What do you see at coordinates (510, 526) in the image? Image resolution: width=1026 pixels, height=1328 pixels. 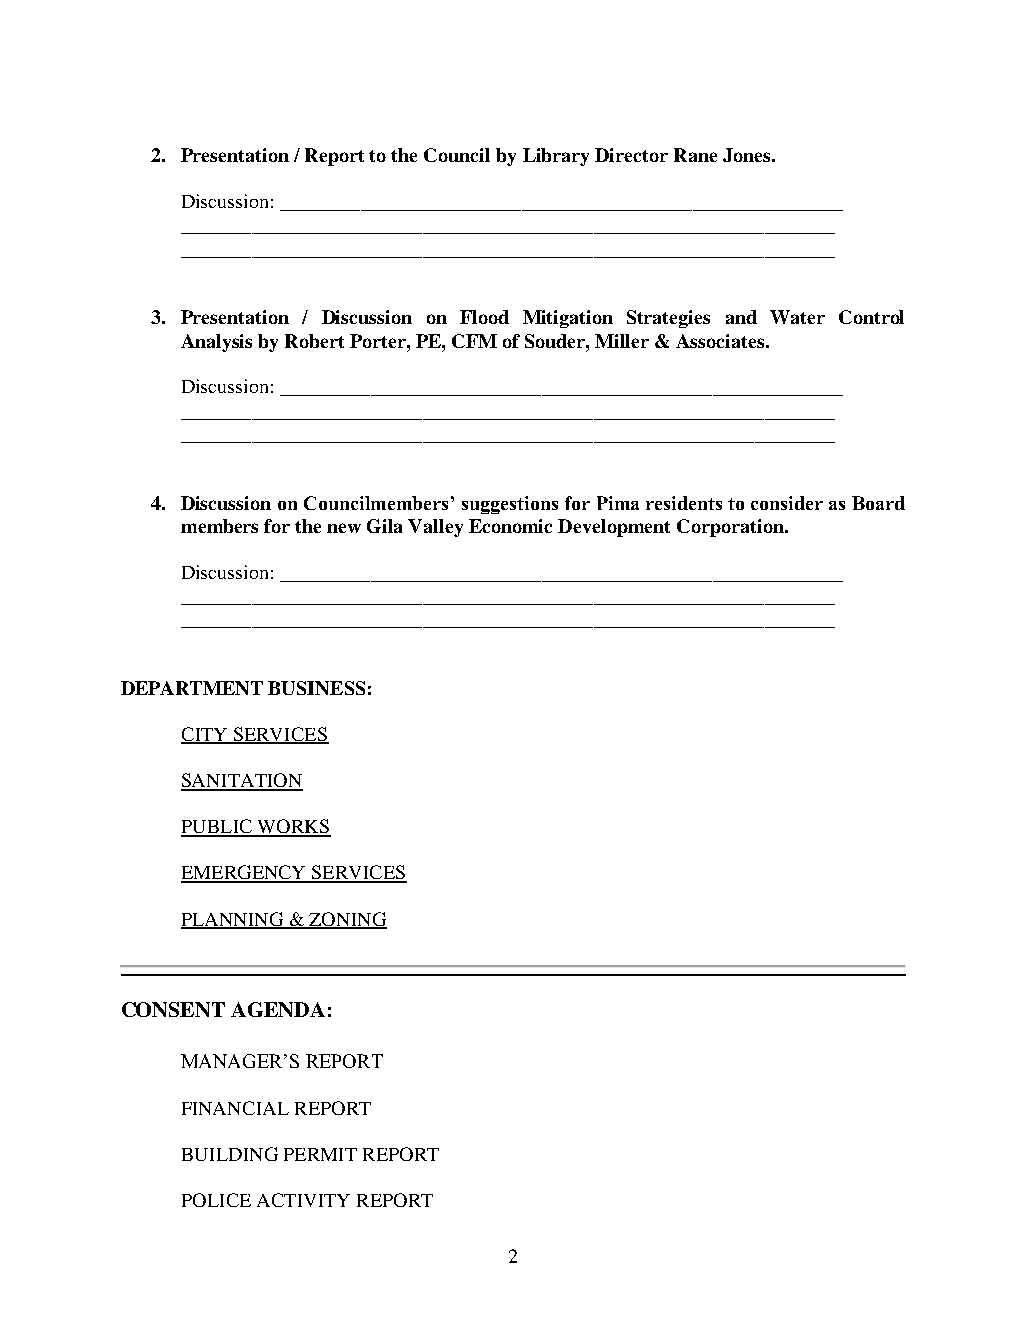 I see `Economic` at bounding box center [510, 526].
